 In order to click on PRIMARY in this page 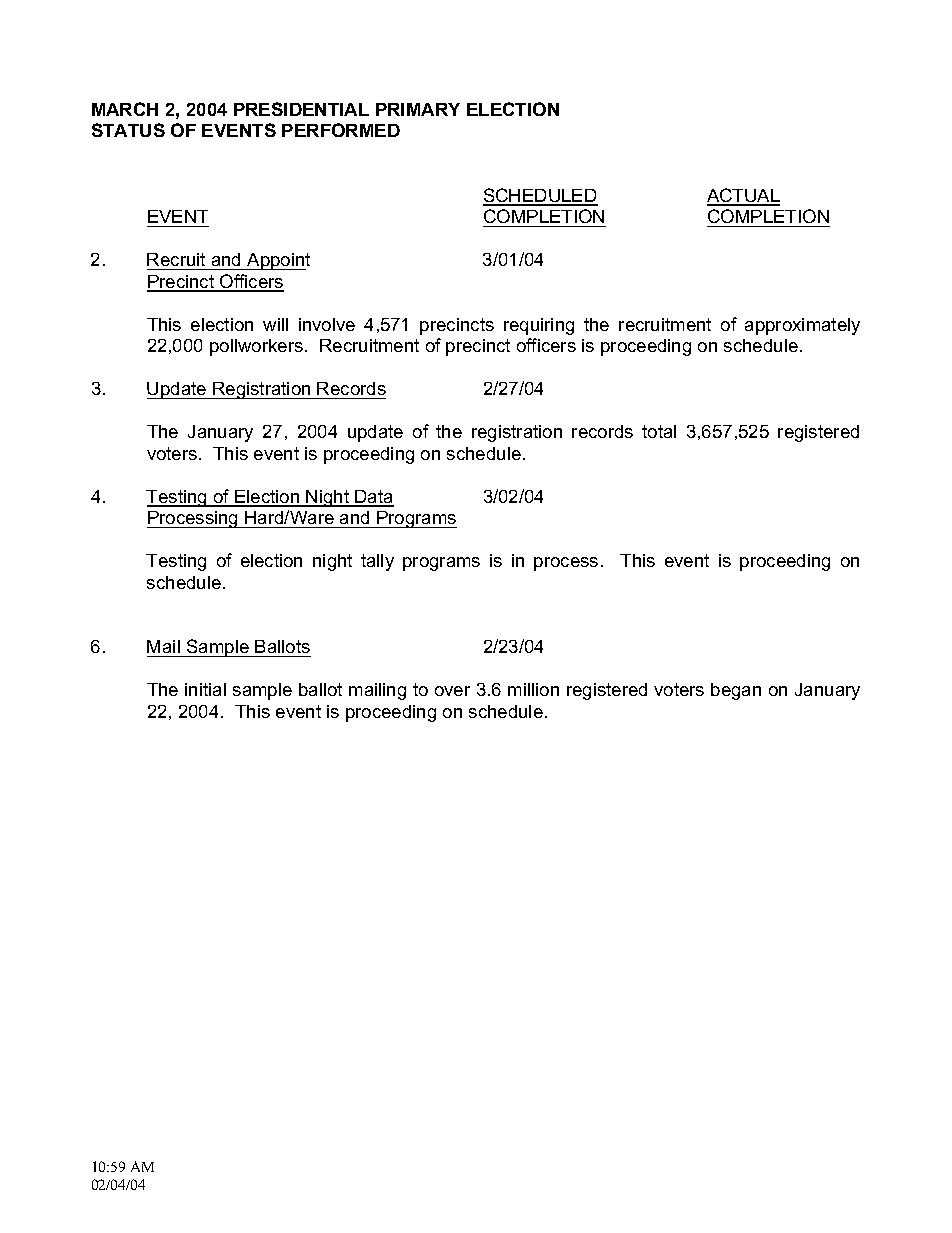, I will do `click(418, 109)`.
